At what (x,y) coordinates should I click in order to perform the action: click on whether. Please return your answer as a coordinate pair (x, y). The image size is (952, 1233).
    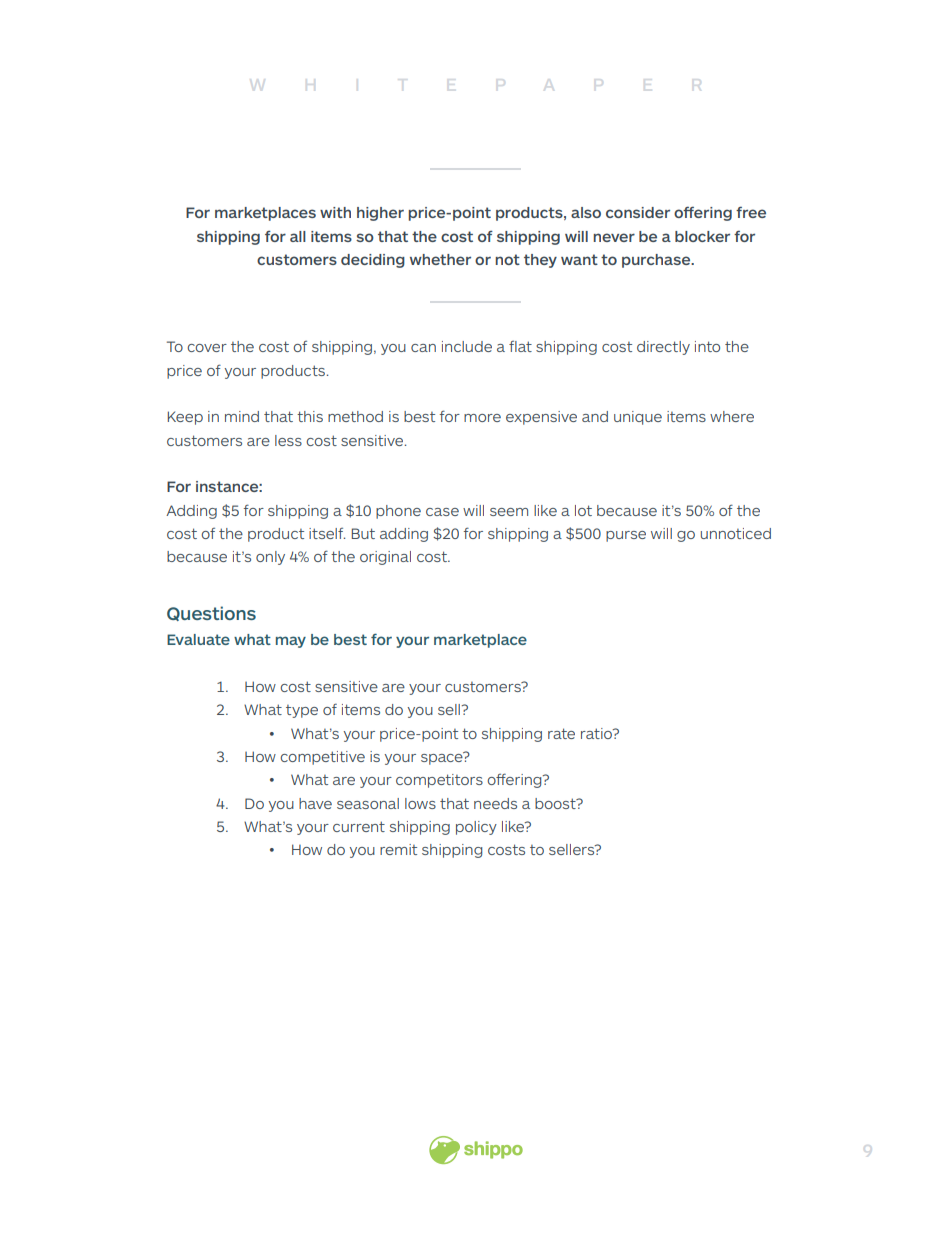
    Looking at the image, I should click on (440, 259).
